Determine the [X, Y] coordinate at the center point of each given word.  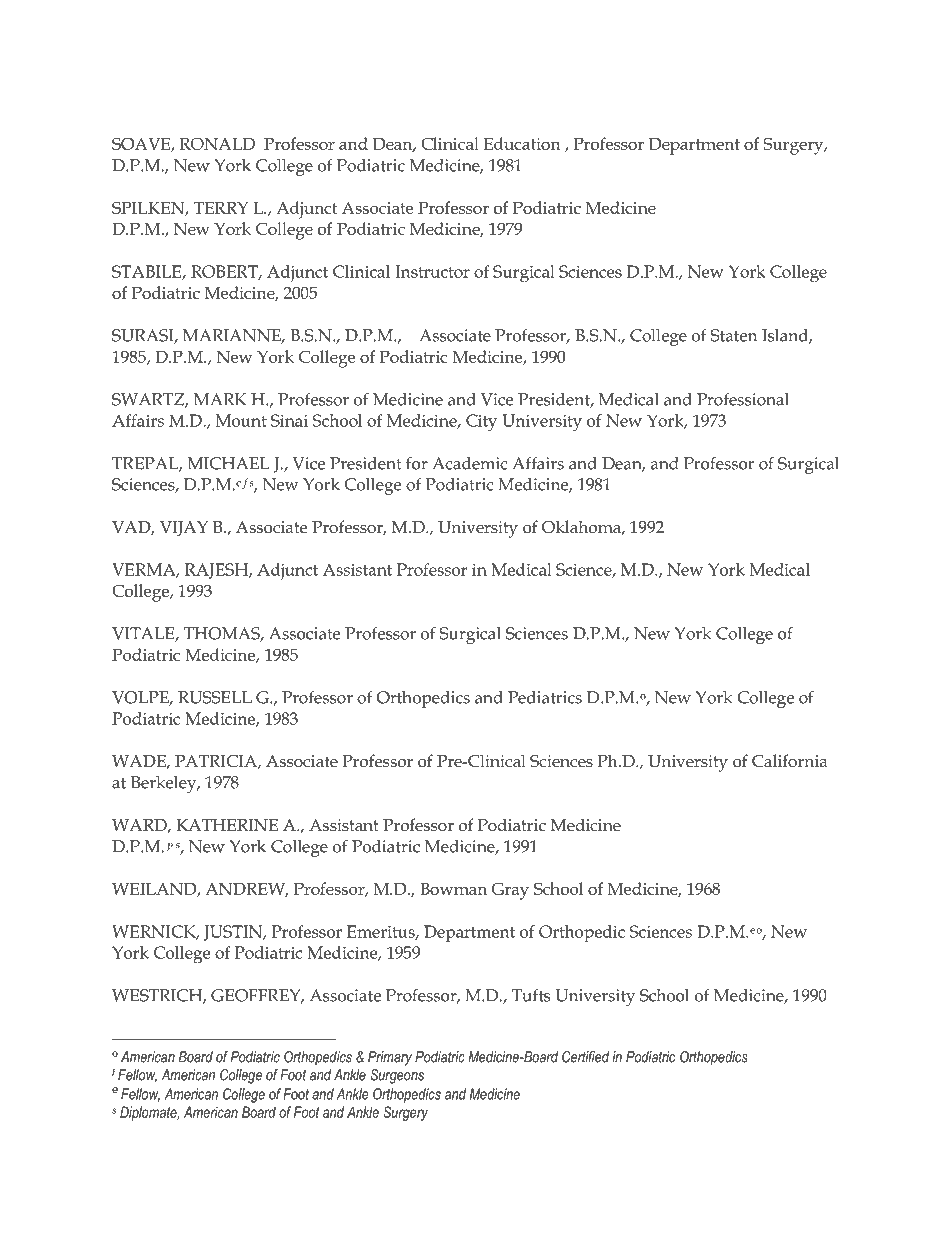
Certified [585, 1057]
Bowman [453, 889]
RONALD [217, 143]
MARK [220, 399]
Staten [733, 335]
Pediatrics [545, 697]
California [790, 761]
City [481, 423]
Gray [510, 891]
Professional [743, 399]
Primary [390, 1058]
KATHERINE [227, 825]
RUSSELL [215, 697]
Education [522, 143]
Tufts [531, 995]
